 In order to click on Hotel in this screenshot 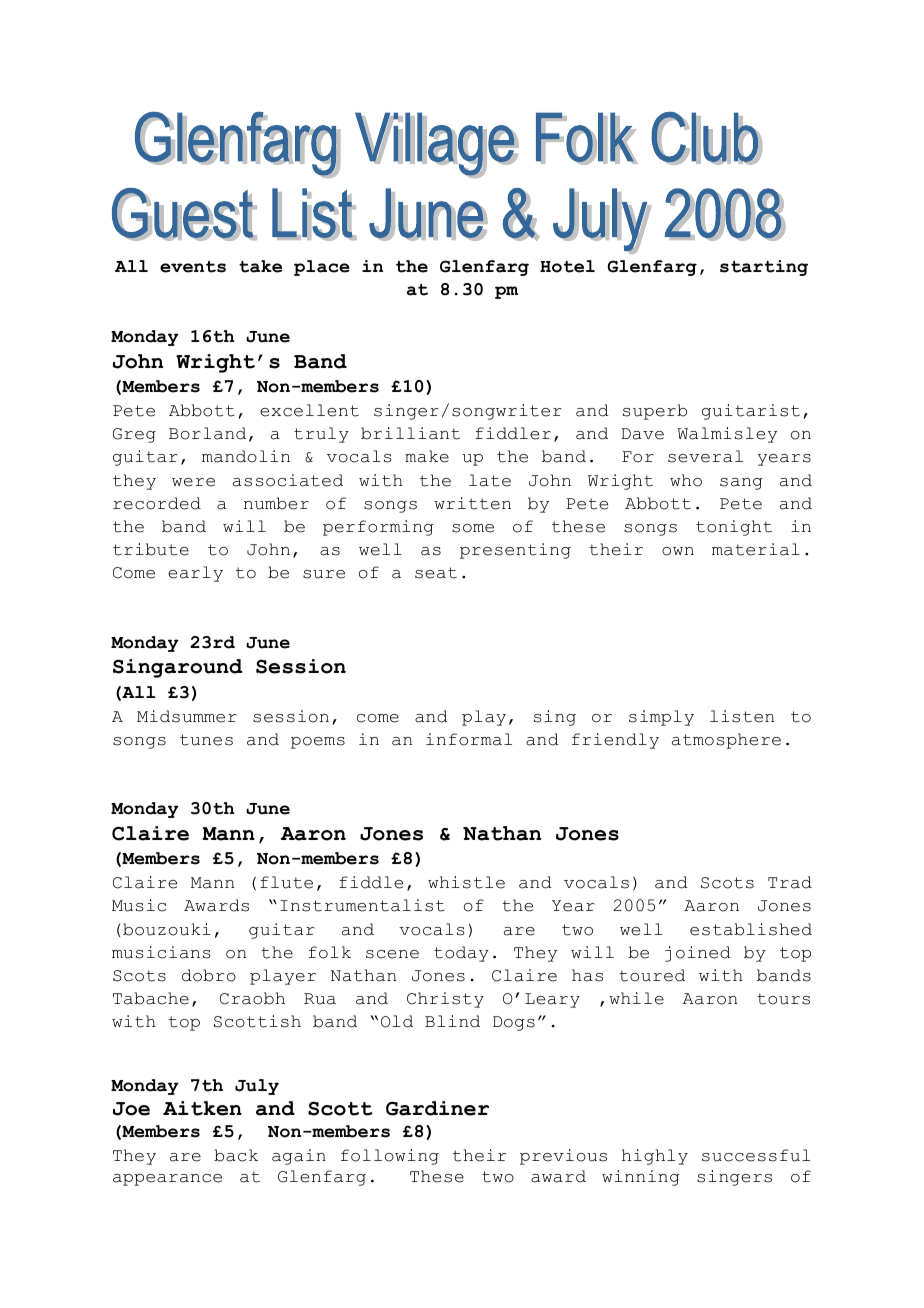, I will do `click(567, 266)`.
